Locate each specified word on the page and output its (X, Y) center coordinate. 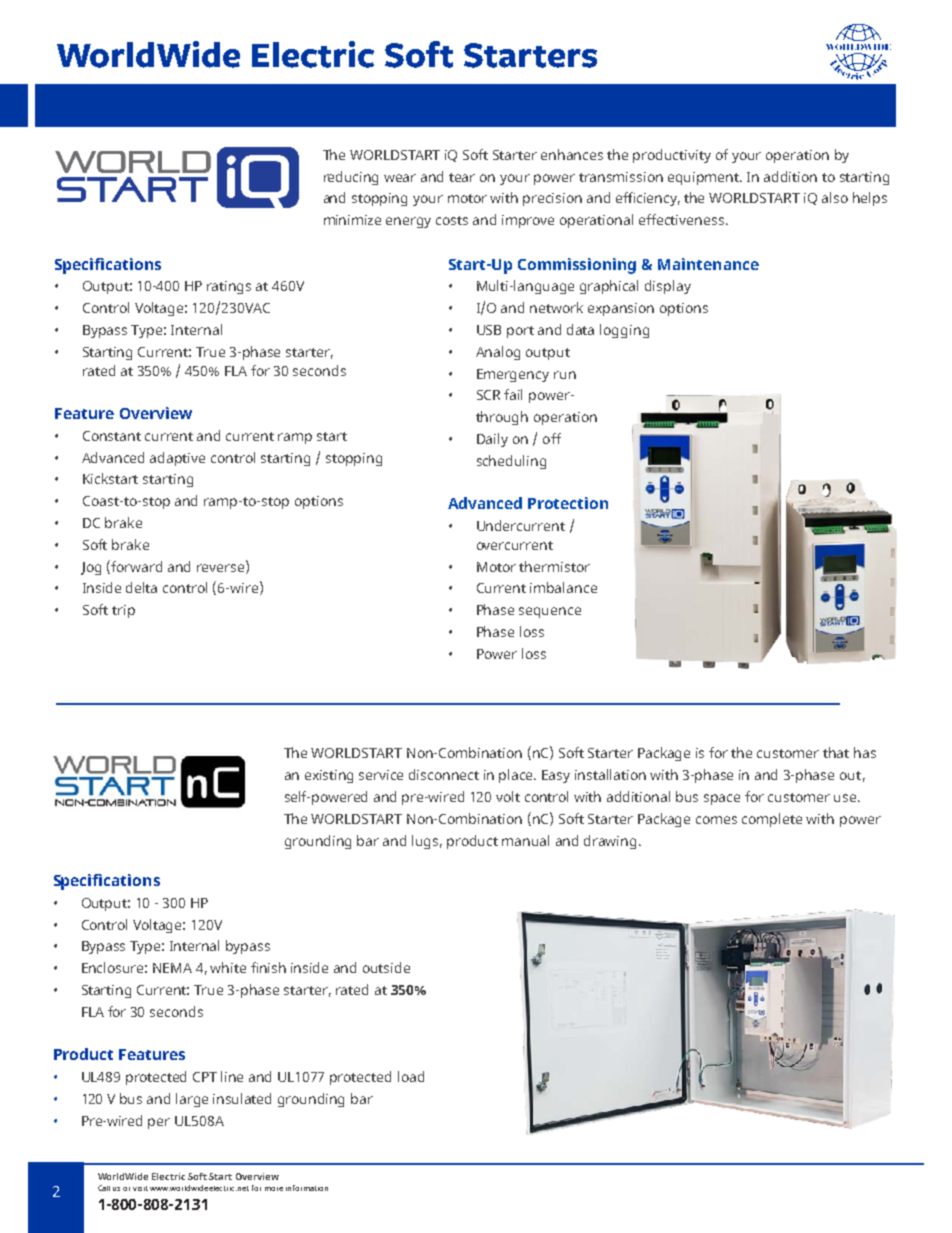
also (835, 197)
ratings (229, 287)
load (411, 1076)
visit (140, 1188)
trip (123, 611)
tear (462, 177)
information (307, 1188)
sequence (550, 612)
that (836, 752)
